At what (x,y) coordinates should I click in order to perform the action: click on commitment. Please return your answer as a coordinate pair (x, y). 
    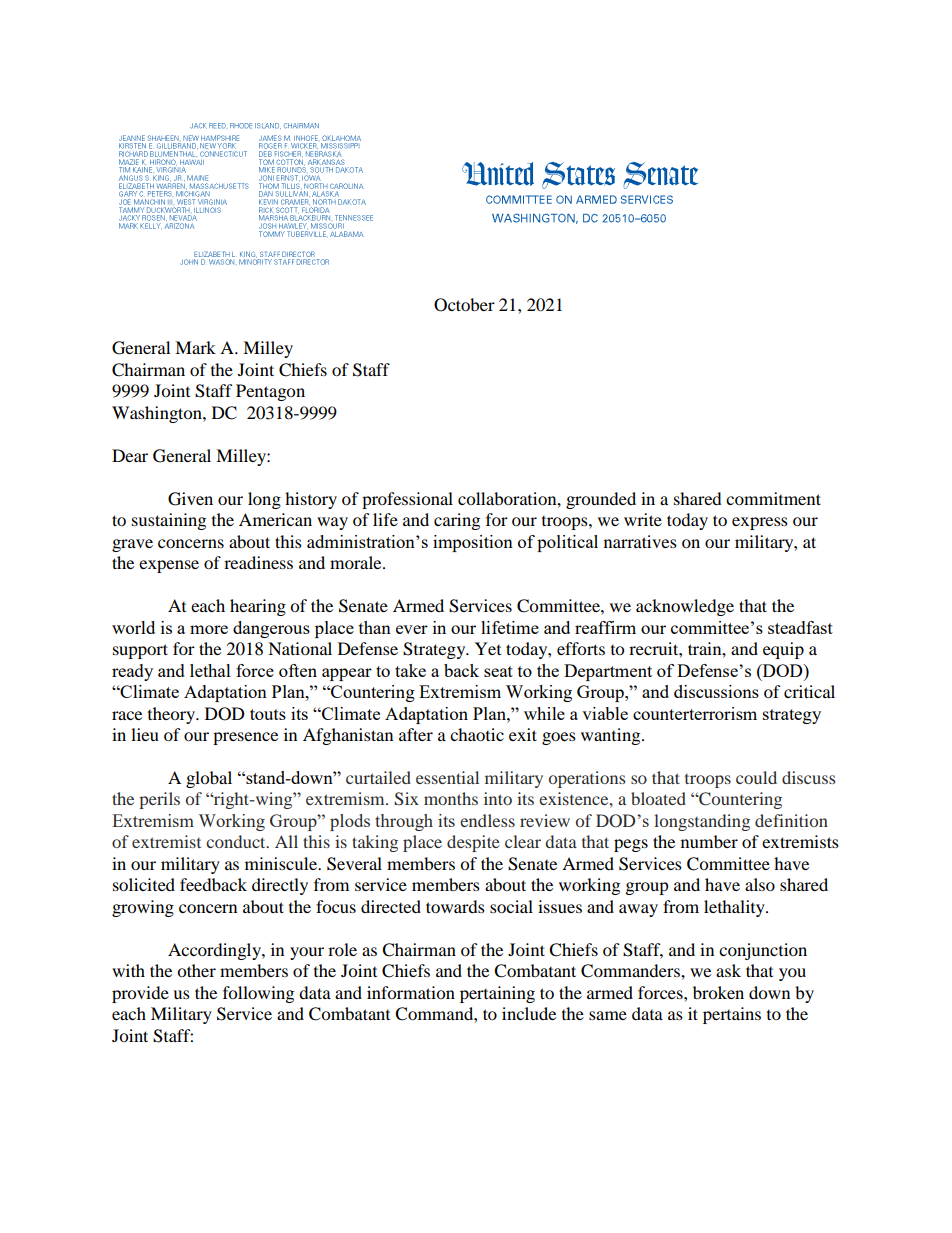
    Looking at the image, I should click on (773, 498).
